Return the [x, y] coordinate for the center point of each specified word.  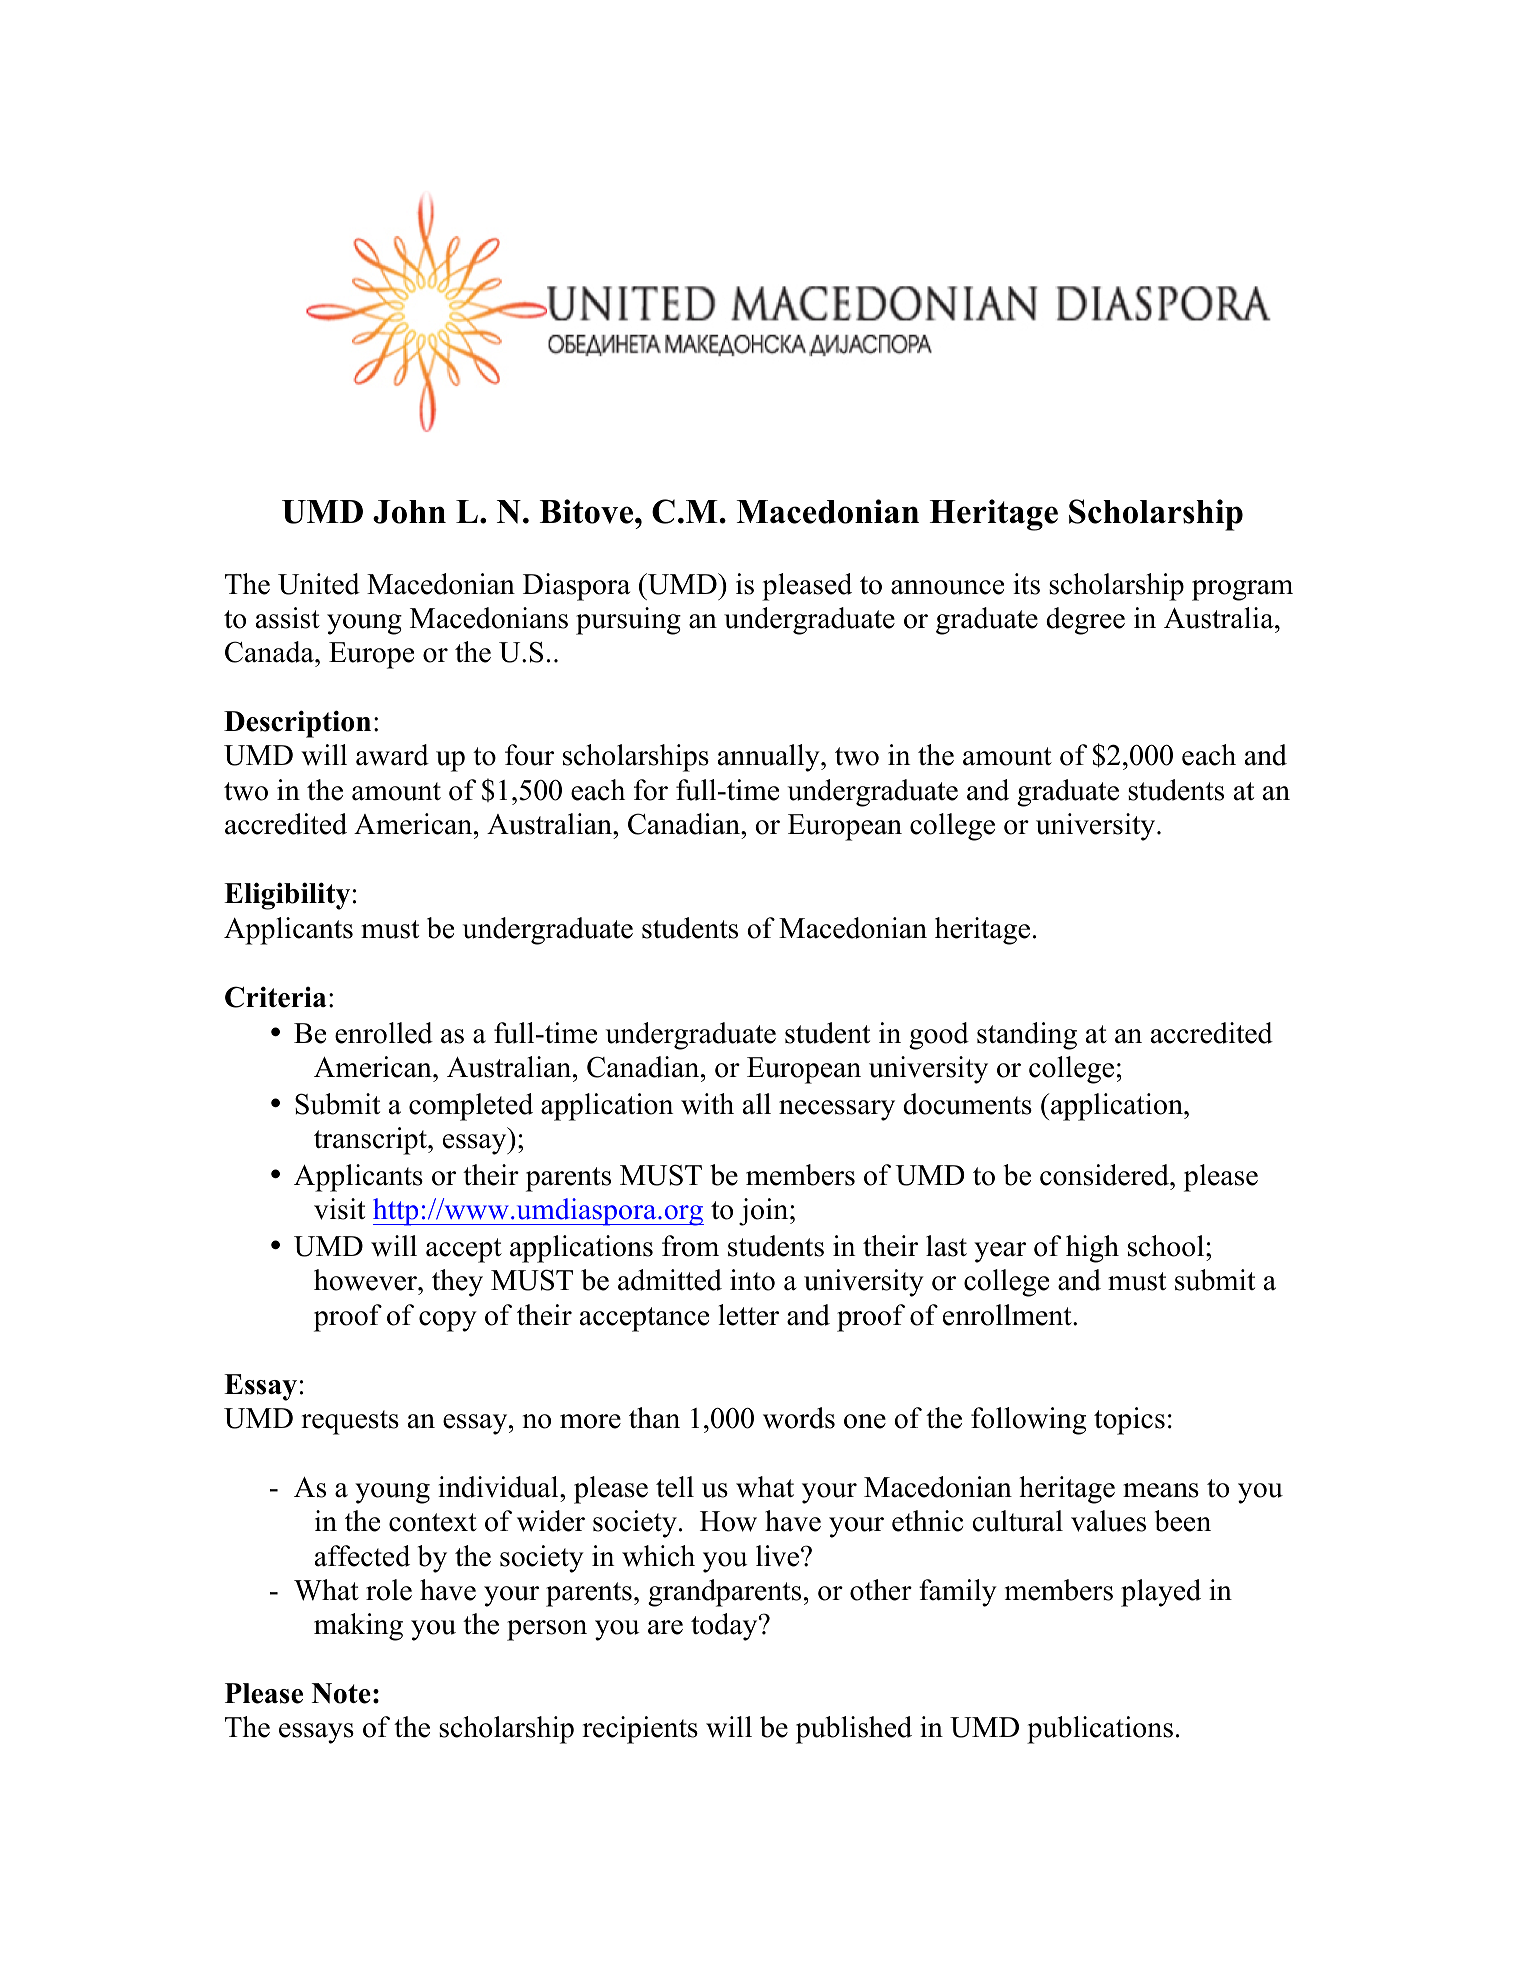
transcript [371, 1141]
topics [1129, 1421]
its [1026, 584]
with [707, 1104]
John [409, 512]
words [799, 1418]
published [854, 1730]
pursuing [628, 621]
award [392, 755]
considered [1105, 1175]
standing [1027, 1036]
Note [341, 1693]
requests [350, 1422]
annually [770, 758]
